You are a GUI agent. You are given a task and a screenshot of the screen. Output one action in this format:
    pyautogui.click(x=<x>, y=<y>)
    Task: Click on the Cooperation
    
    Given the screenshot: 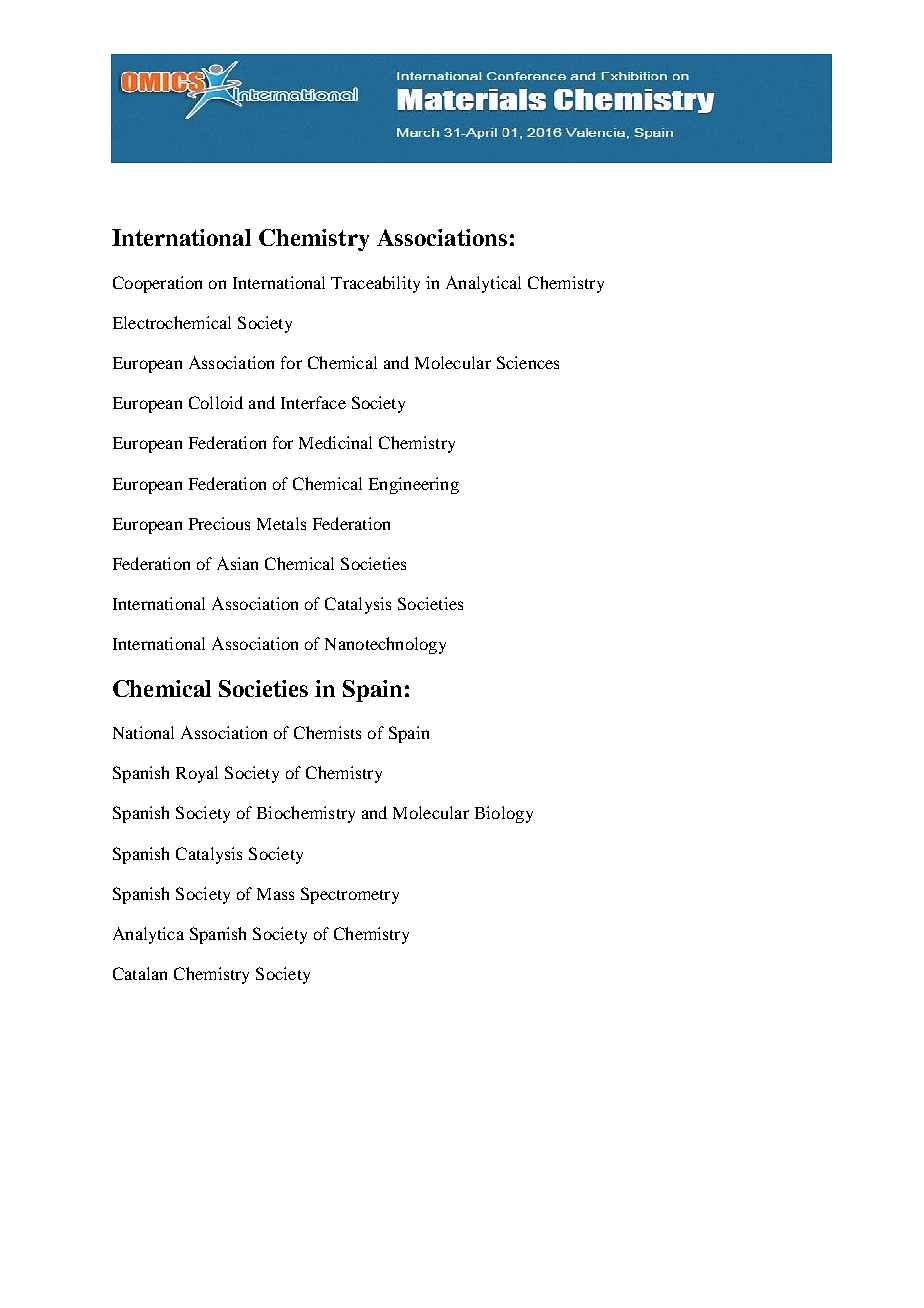 What is the action you would take?
    pyautogui.click(x=157, y=284)
